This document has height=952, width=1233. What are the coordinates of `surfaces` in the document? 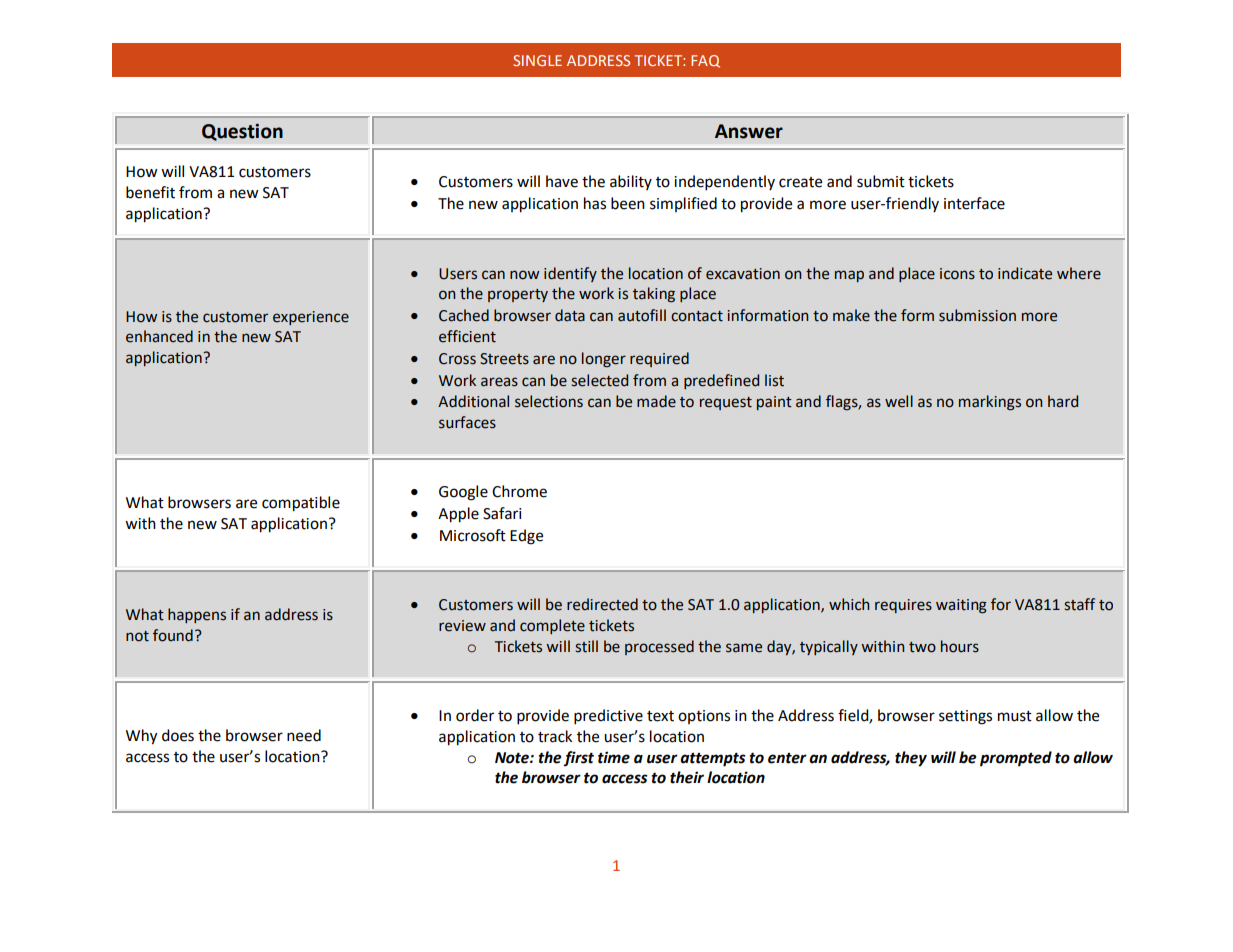 It's located at (467, 422).
